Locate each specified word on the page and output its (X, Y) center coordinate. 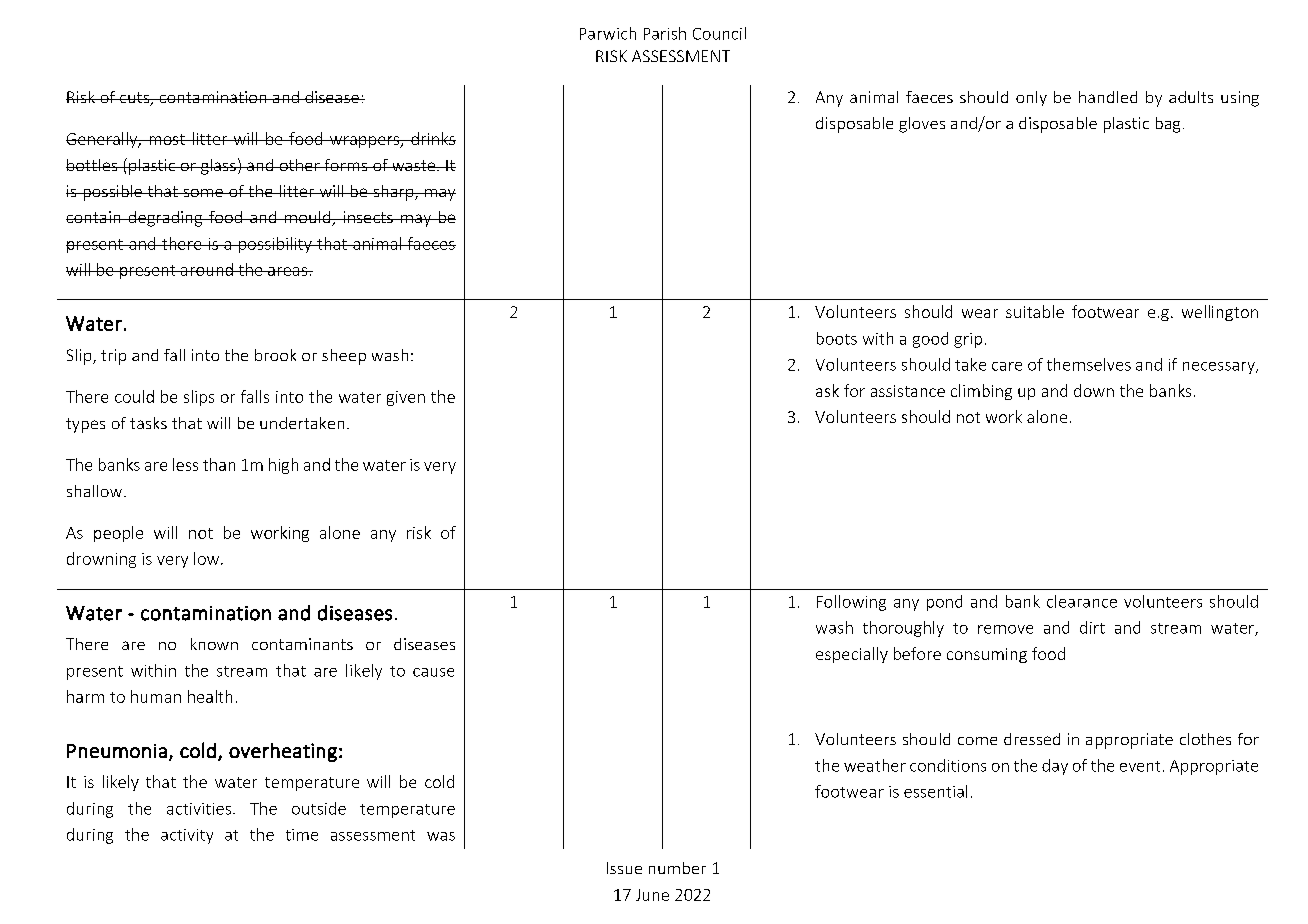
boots (837, 338)
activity (187, 836)
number (677, 868)
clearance (1082, 601)
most (167, 139)
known (214, 644)
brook (275, 355)
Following (851, 603)
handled (1108, 97)
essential (935, 791)
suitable (1035, 311)
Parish (665, 33)
